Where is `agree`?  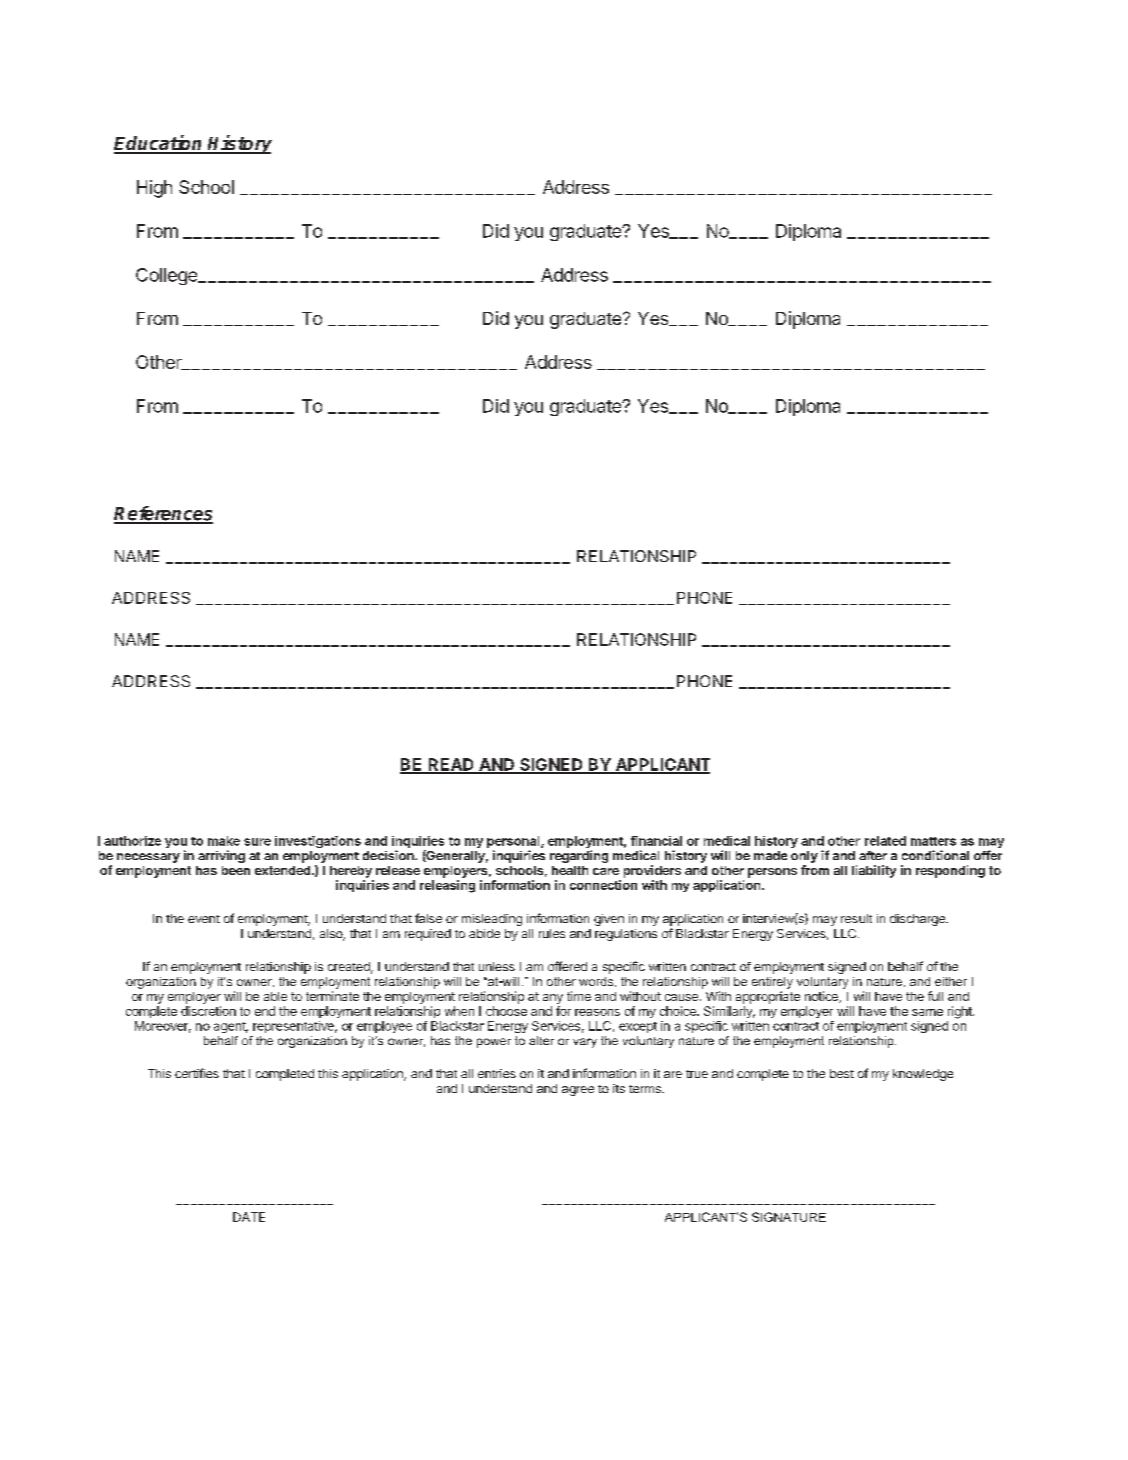 agree is located at coordinates (578, 1091).
